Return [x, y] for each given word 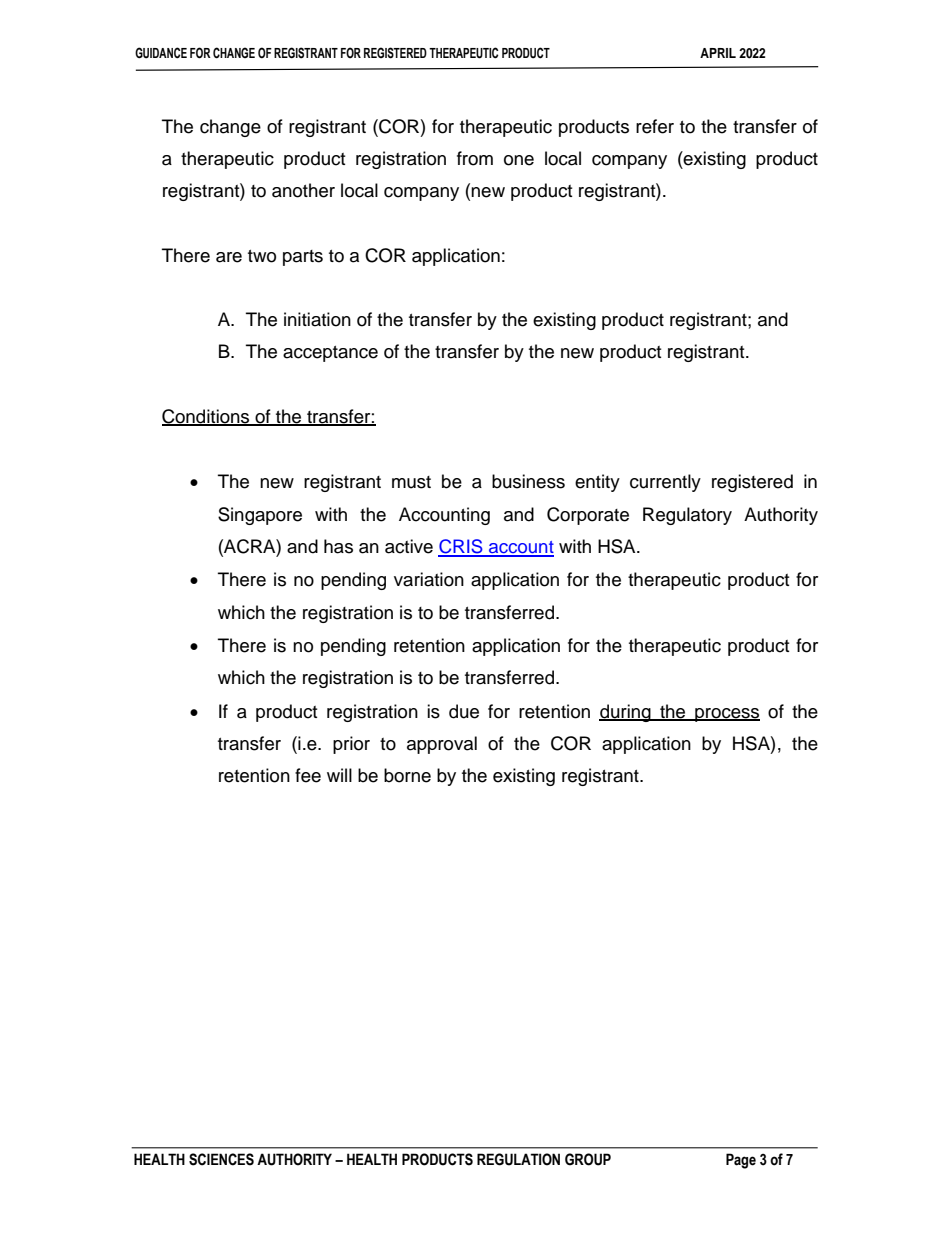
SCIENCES [221, 1159]
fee [308, 775]
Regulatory [687, 516]
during [626, 713]
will [339, 775]
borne [407, 775]
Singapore [260, 516]
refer [655, 126]
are [229, 257]
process [726, 715]
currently [665, 483]
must [411, 482]
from [475, 158]
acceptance [330, 354]
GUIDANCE [161, 53]
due [464, 711]
